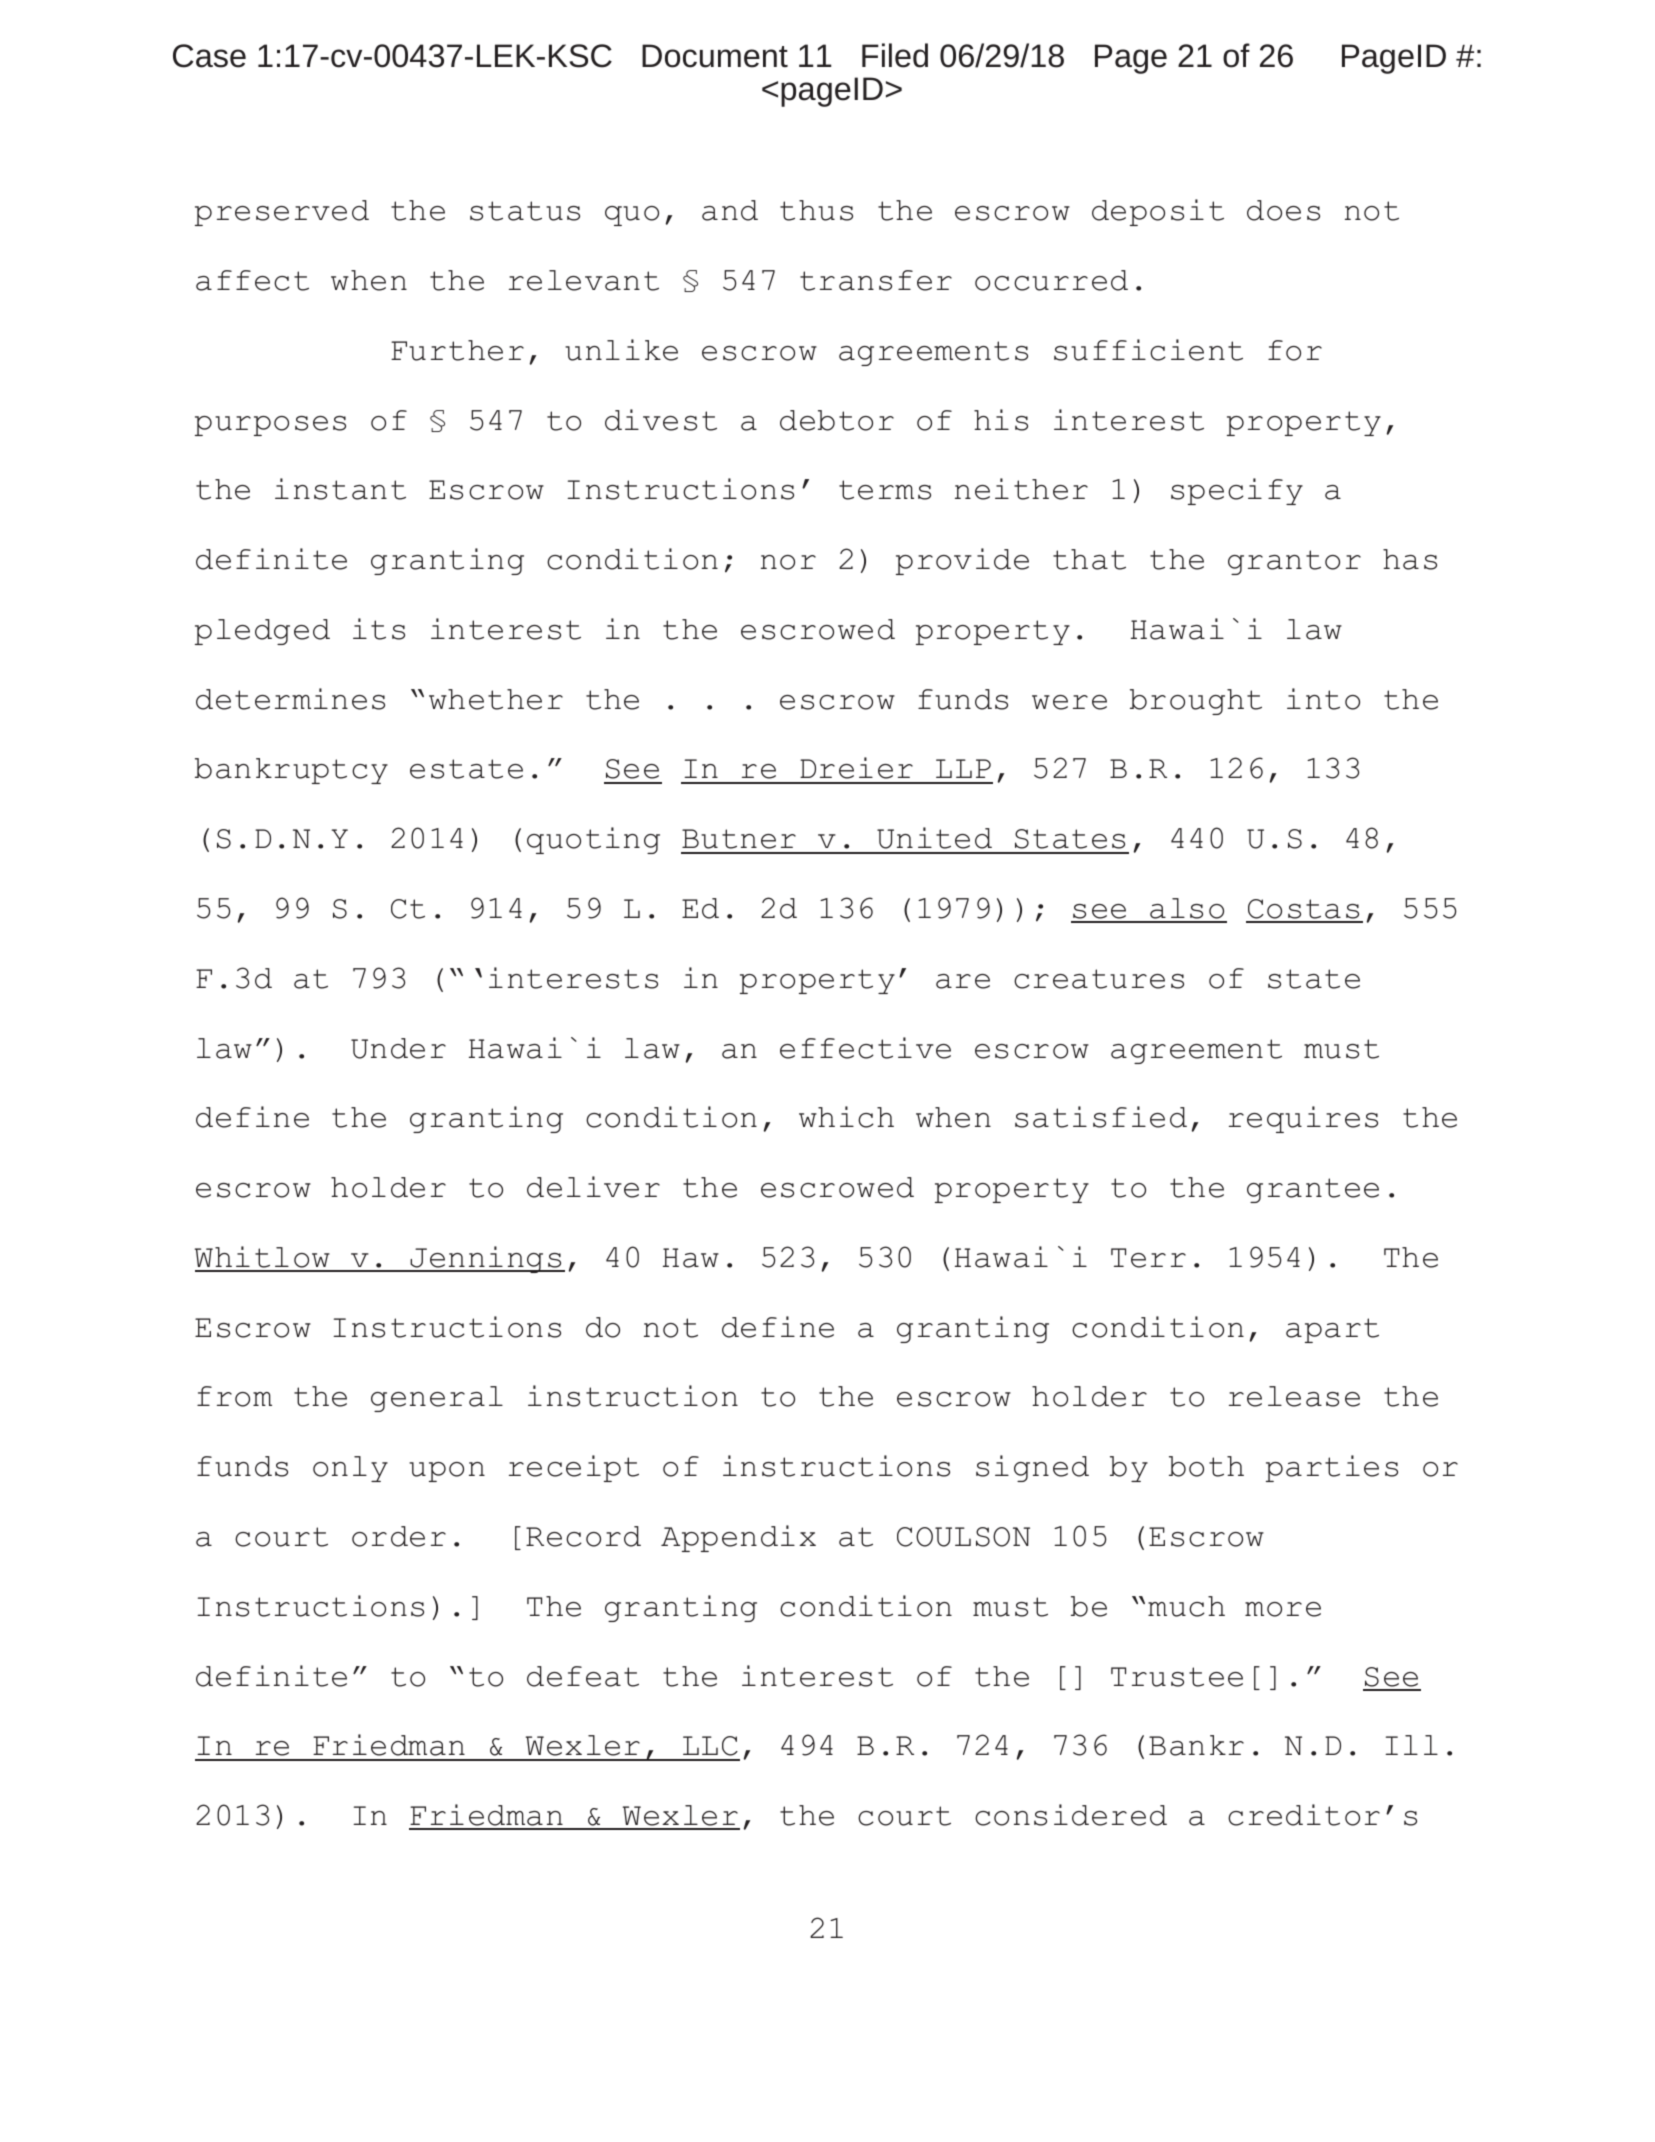 The height and width of the page is (2142, 1655). What do you see at coordinates (1099, 979) in the page?
I see `creatures` at bounding box center [1099, 979].
